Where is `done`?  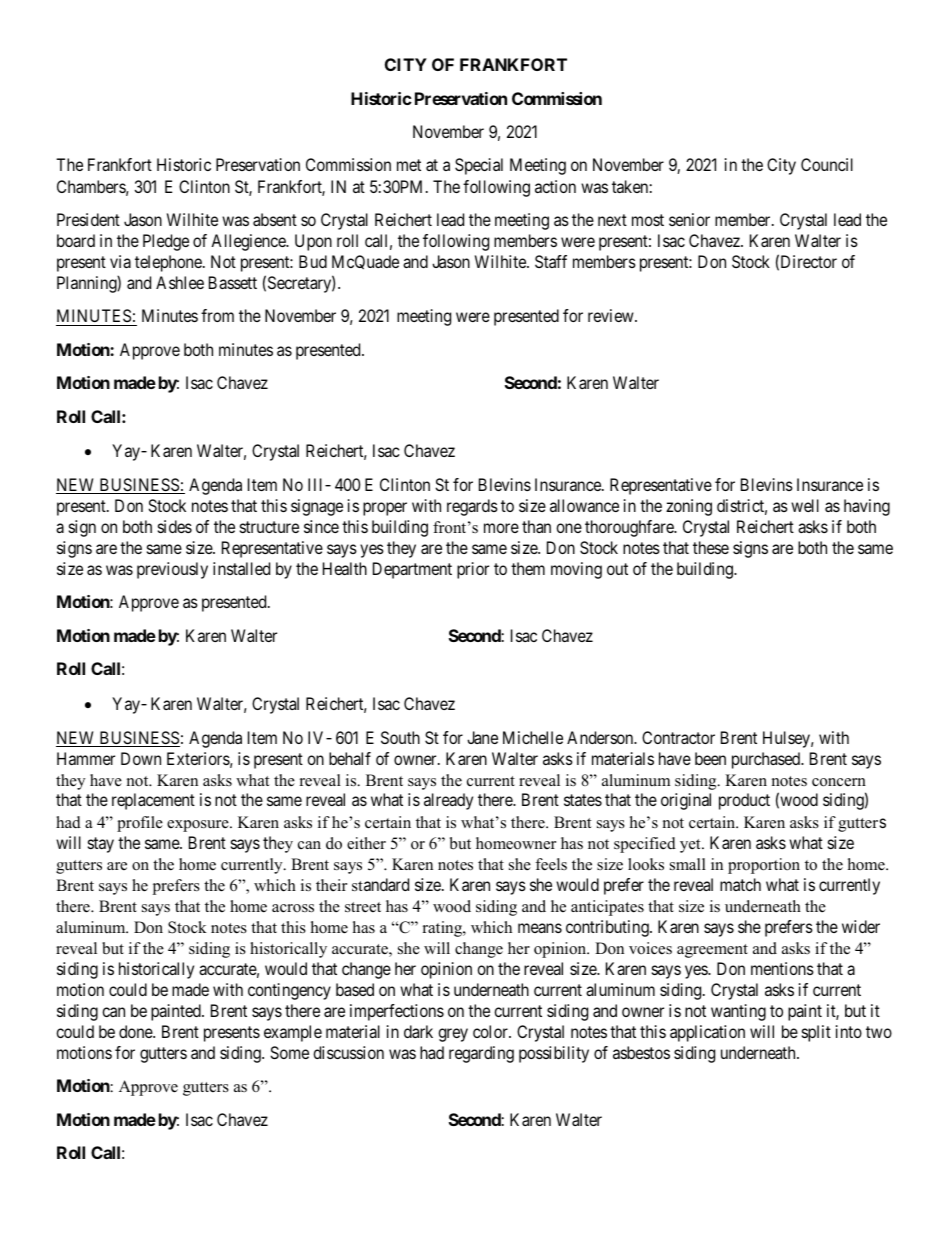 done is located at coordinates (136, 1031).
